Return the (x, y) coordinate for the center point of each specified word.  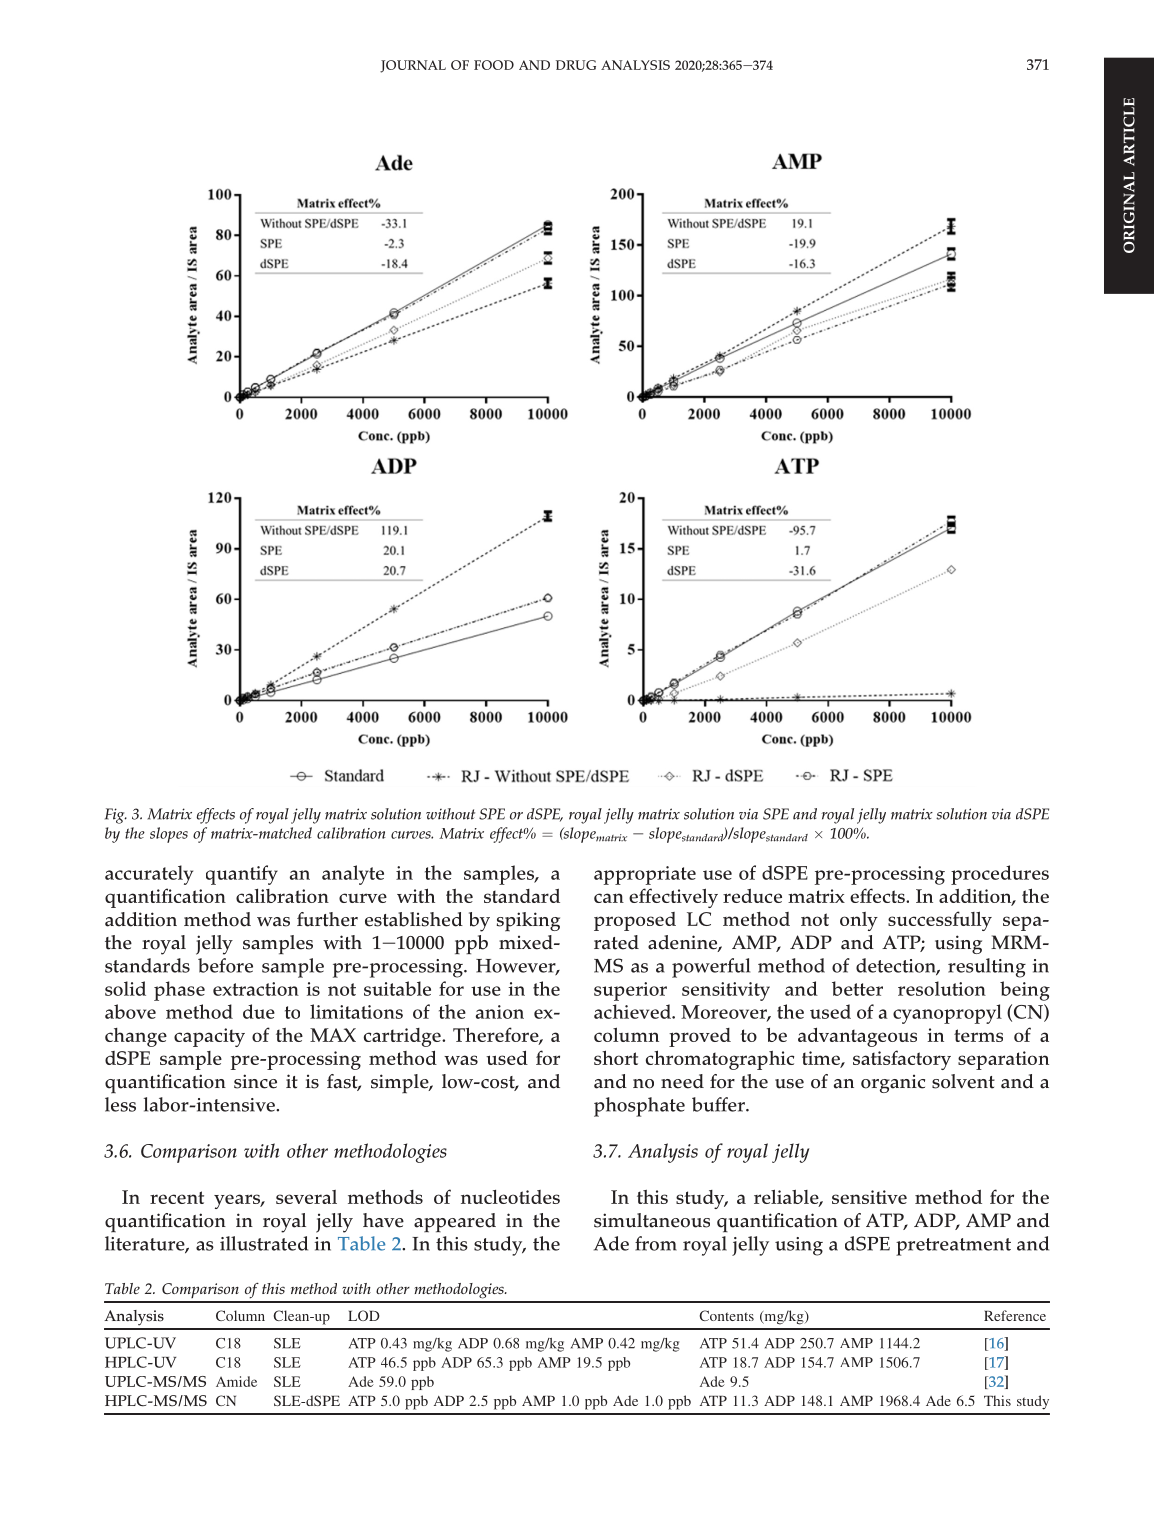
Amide (236, 1381)
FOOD (494, 65)
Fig (116, 816)
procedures (1000, 875)
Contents (726, 1315)
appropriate (645, 875)
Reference (1015, 1315)
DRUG (576, 65)
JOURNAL (413, 66)
